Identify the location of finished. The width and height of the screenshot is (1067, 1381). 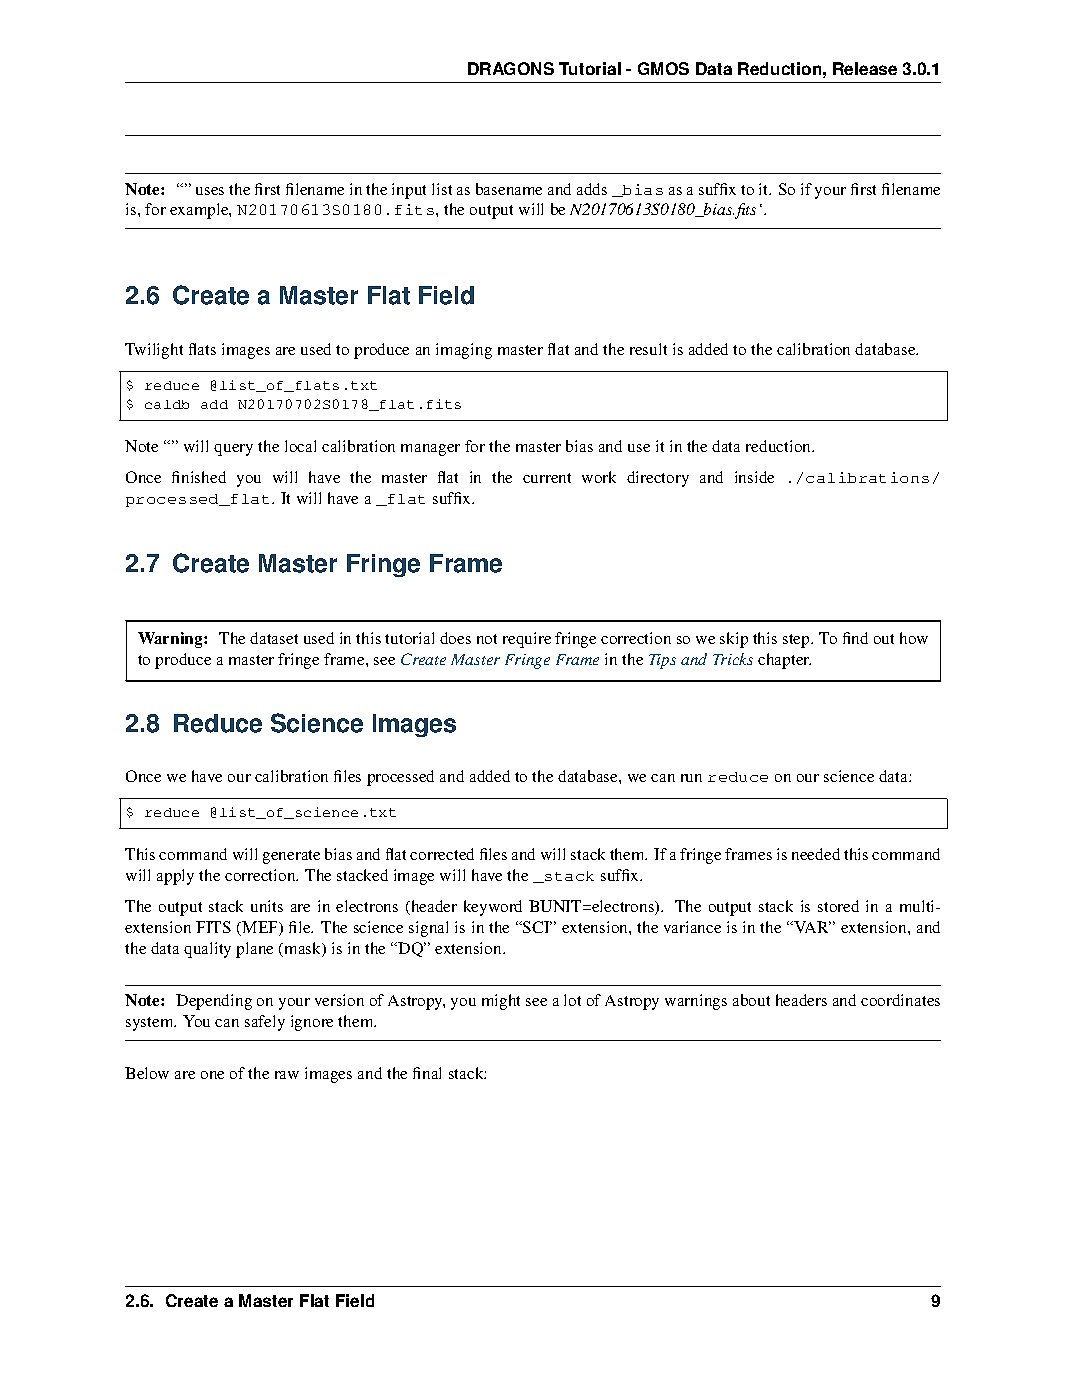
(199, 477).
